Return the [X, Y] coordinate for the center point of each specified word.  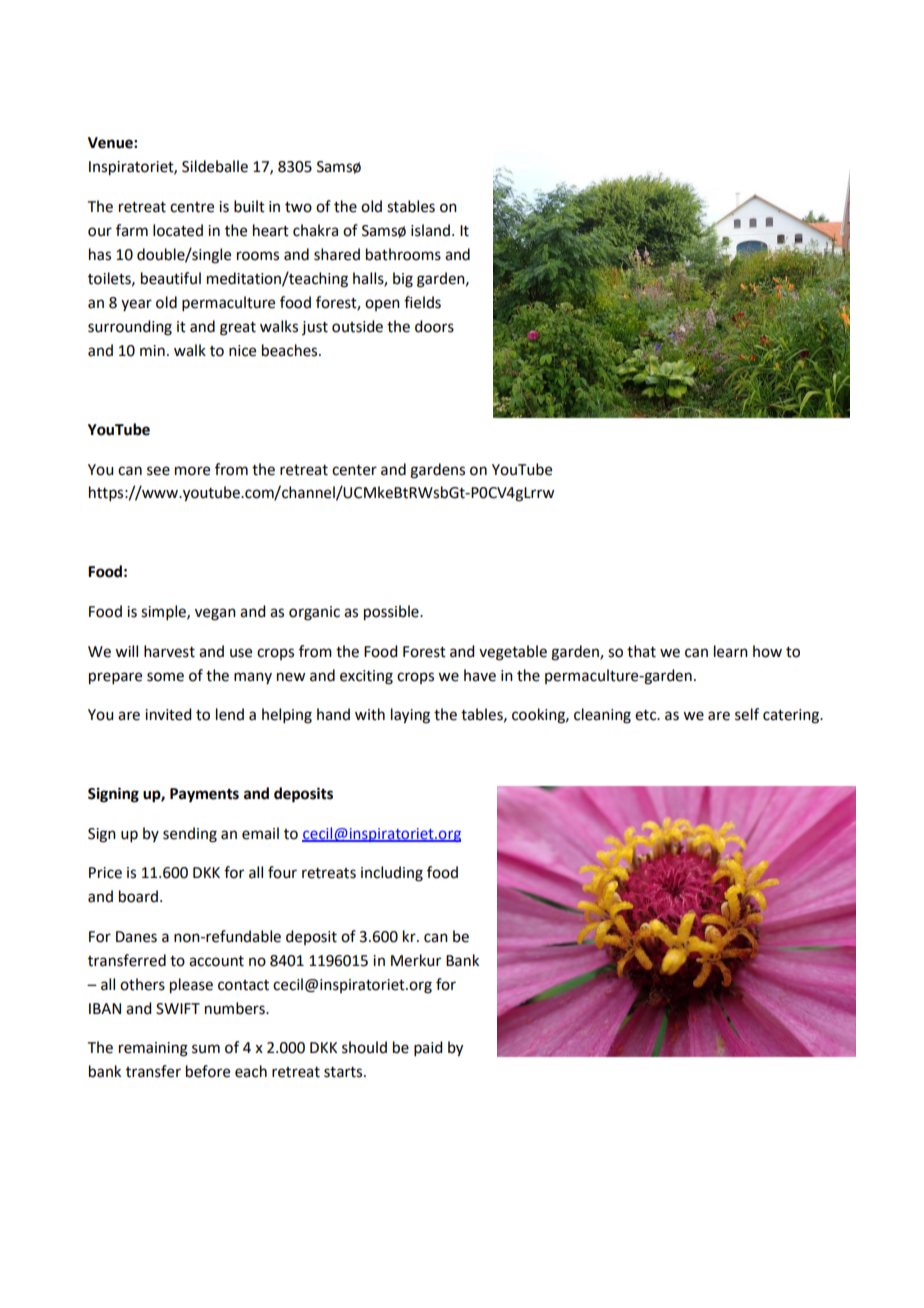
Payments [204, 795]
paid [428, 1048]
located [178, 230]
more [192, 471]
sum [206, 1049]
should [364, 1047]
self [747, 714]
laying [410, 716]
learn [731, 651]
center [354, 470]
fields [422, 302]
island [430, 230]
